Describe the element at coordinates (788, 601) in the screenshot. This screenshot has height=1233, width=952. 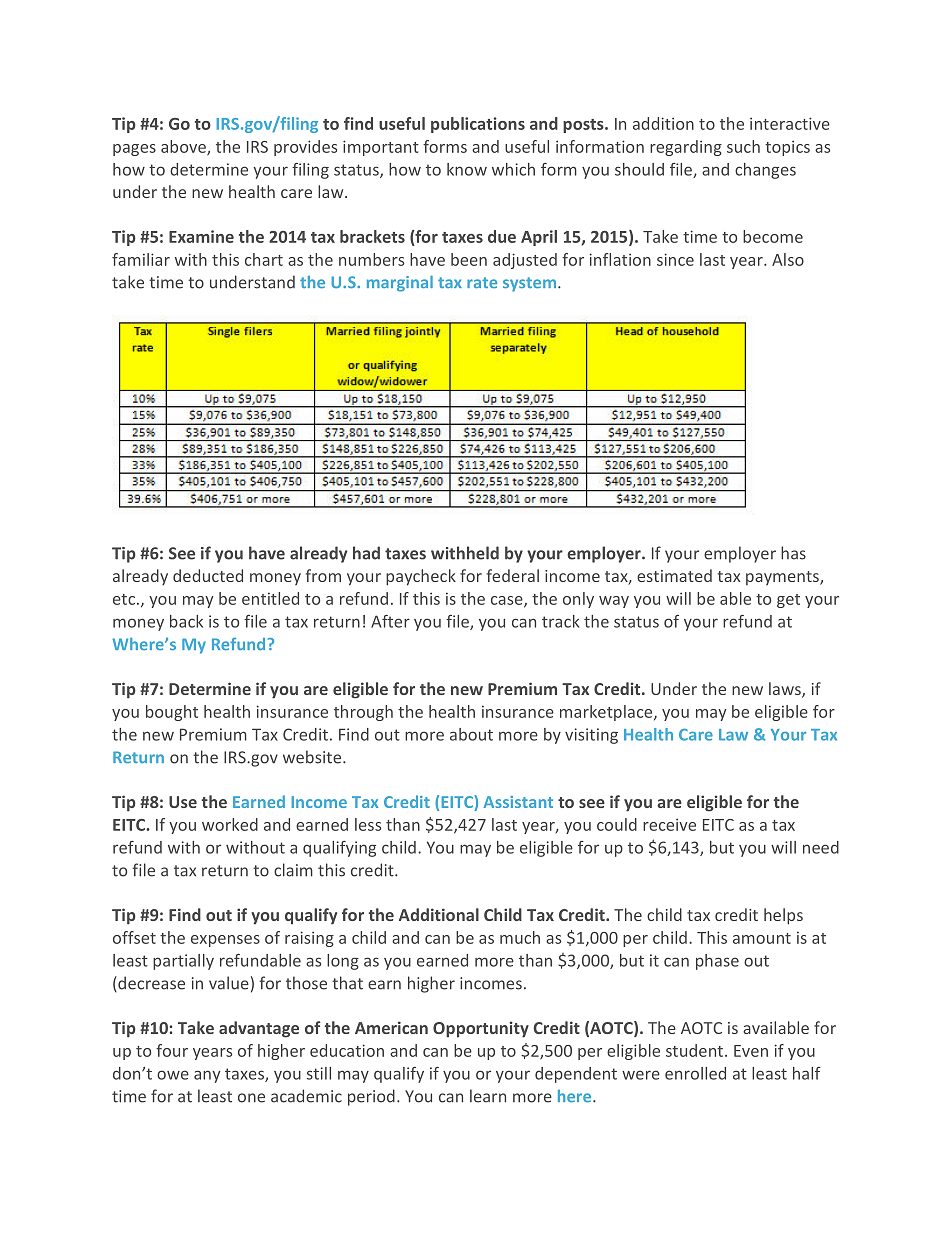
I see `get` at that location.
